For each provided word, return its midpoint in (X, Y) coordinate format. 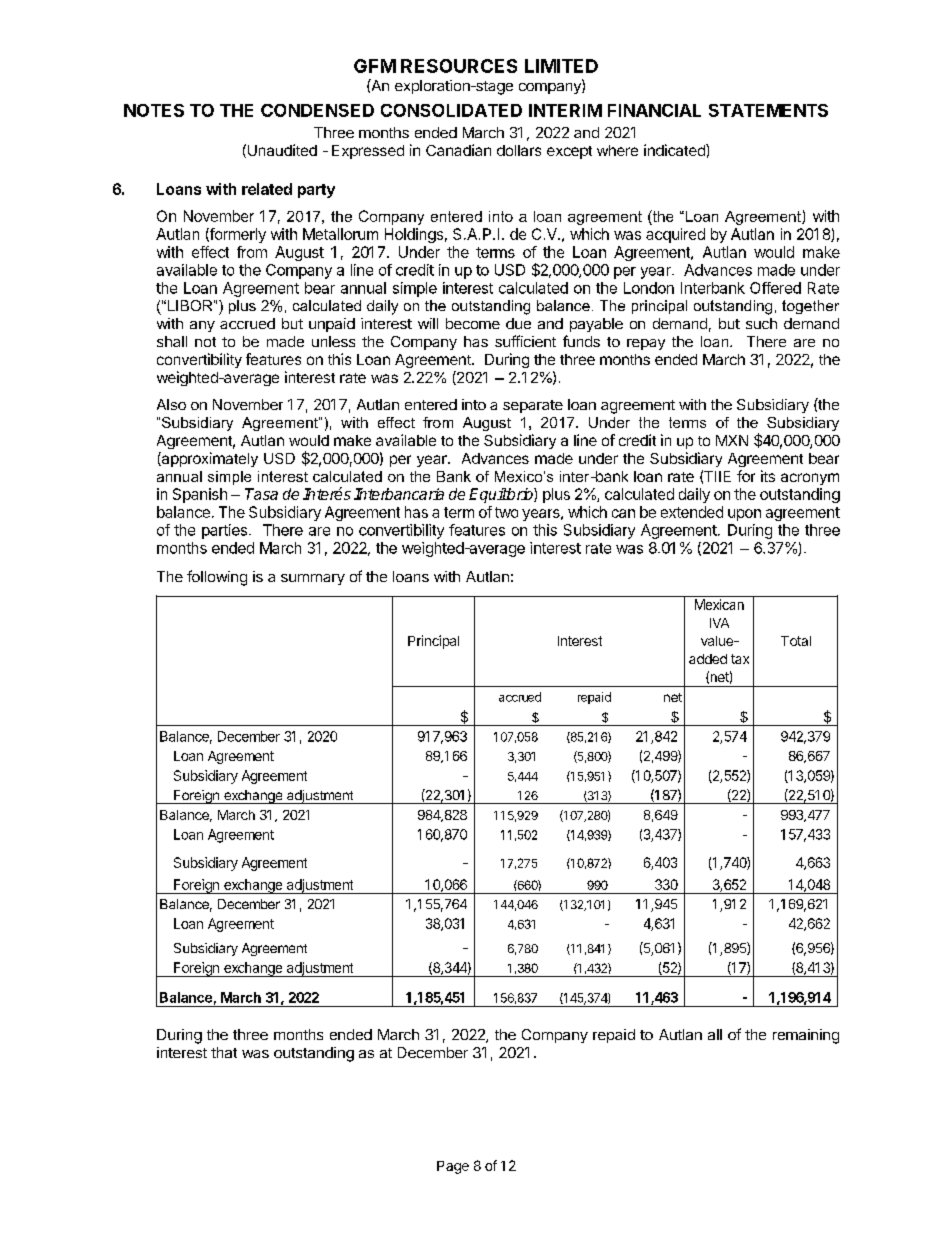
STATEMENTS (768, 110)
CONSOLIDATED (451, 110)
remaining (806, 1036)
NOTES (154, 110)
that (224, 1052)
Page (453, 1167)
